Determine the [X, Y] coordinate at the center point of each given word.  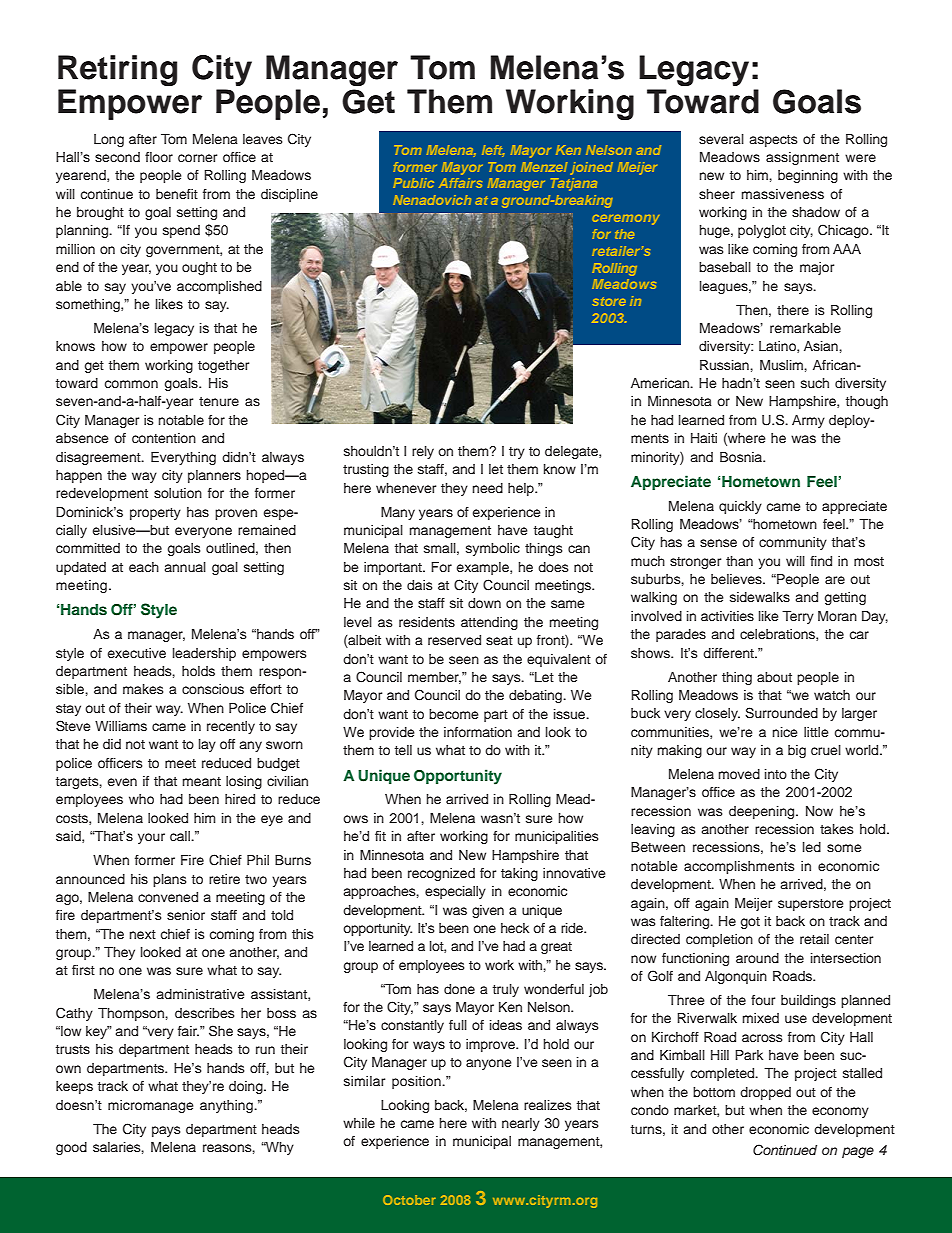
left [493, 151]
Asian [821, 346]
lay [207, 745]
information [478, 732]
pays [166, 1131]
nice [785, 732]
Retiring [117, 70]
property [155, 514]
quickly [740, 507]
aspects [773, 141]
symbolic [493, 549]
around [757, 958]
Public [413, 183]
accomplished [219, 287]
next [143, 934]
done [459, 989]
